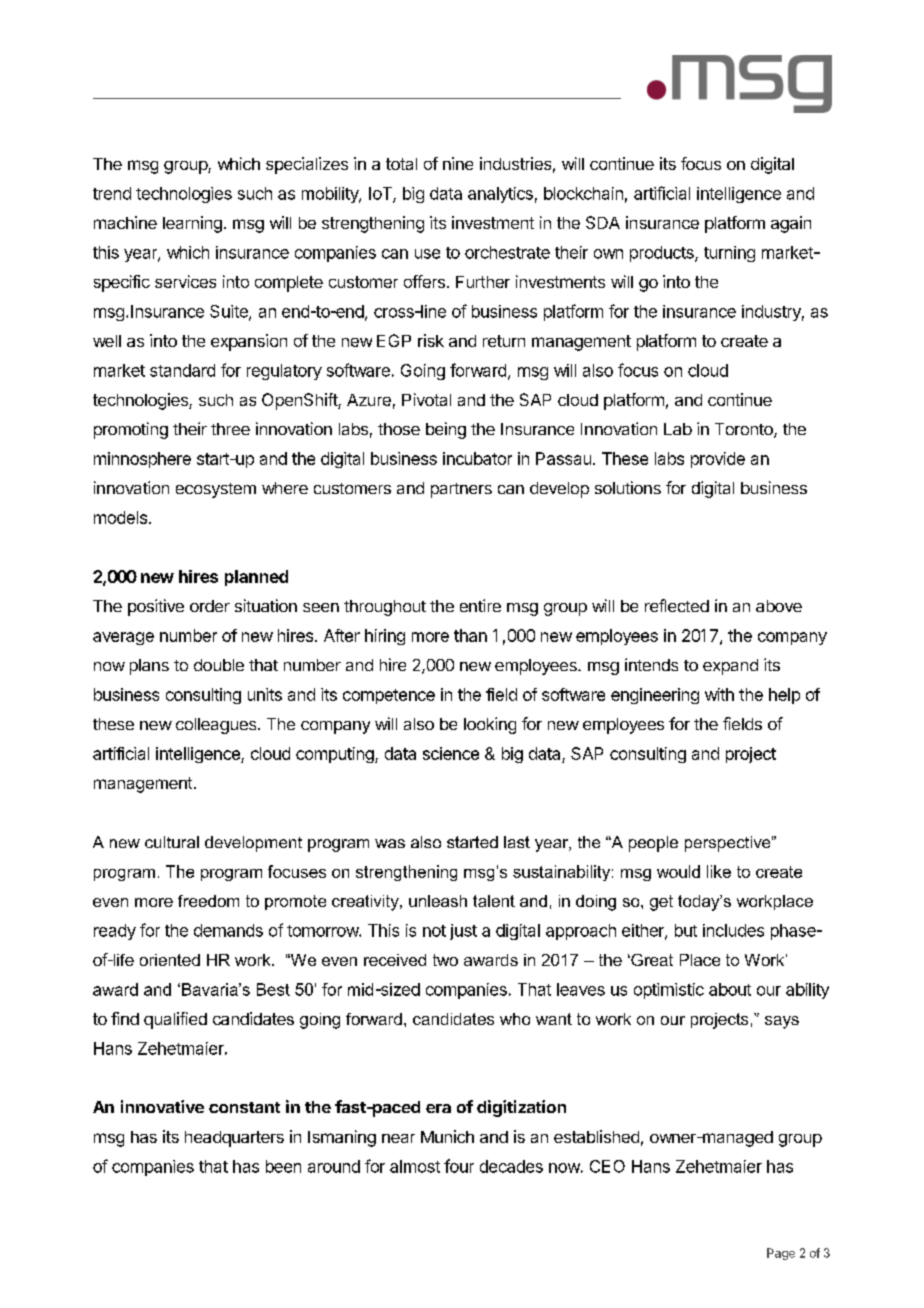 The height and width of the image is (1308, 924). Describe the element at coordinates (217, 726) in the image. I see `colleagues` at that location.
